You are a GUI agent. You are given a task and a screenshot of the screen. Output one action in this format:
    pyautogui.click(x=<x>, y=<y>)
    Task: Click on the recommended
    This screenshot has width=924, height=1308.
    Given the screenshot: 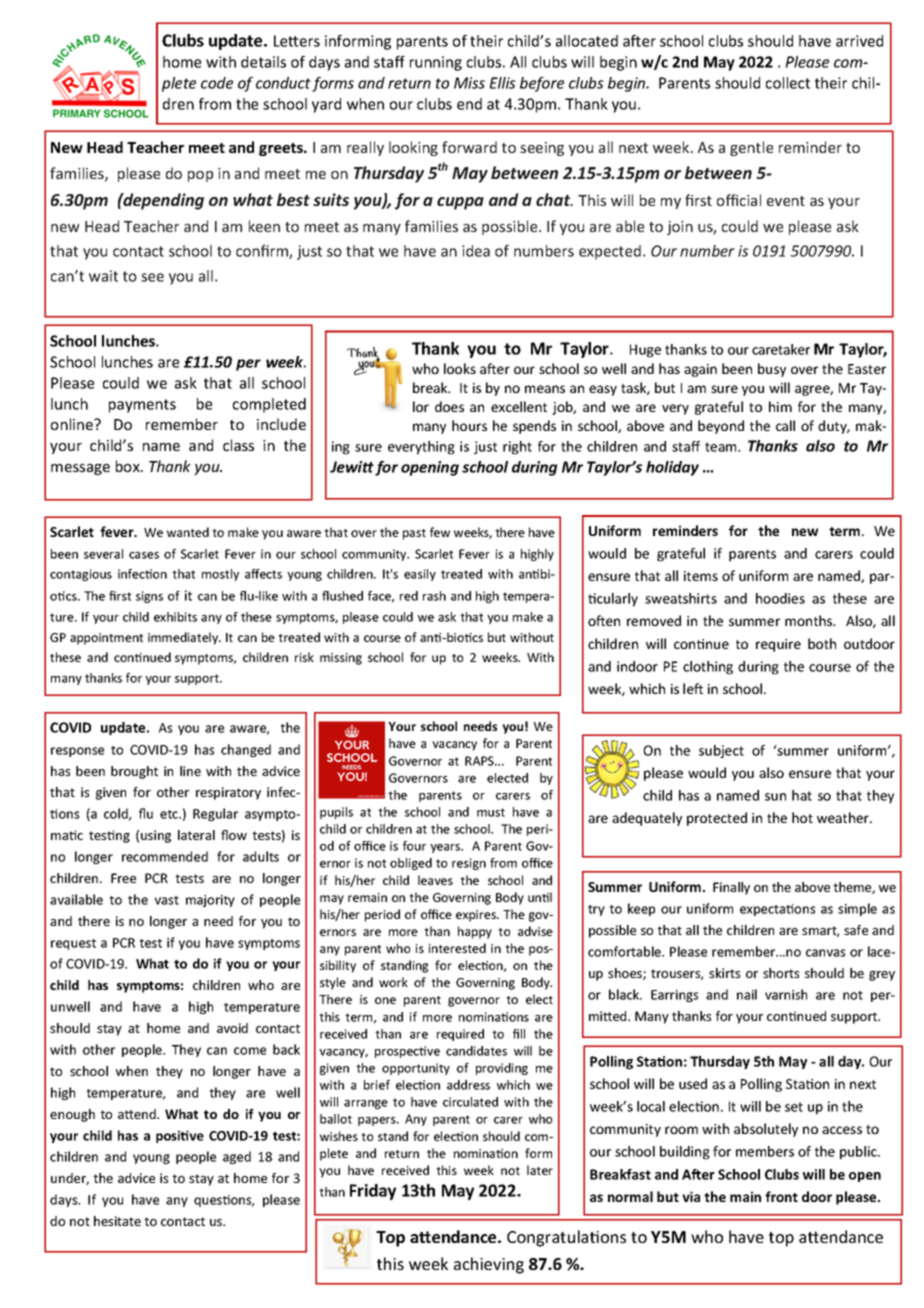 What is the action you would take?
    pyautogui.click(x=165, y=856)
